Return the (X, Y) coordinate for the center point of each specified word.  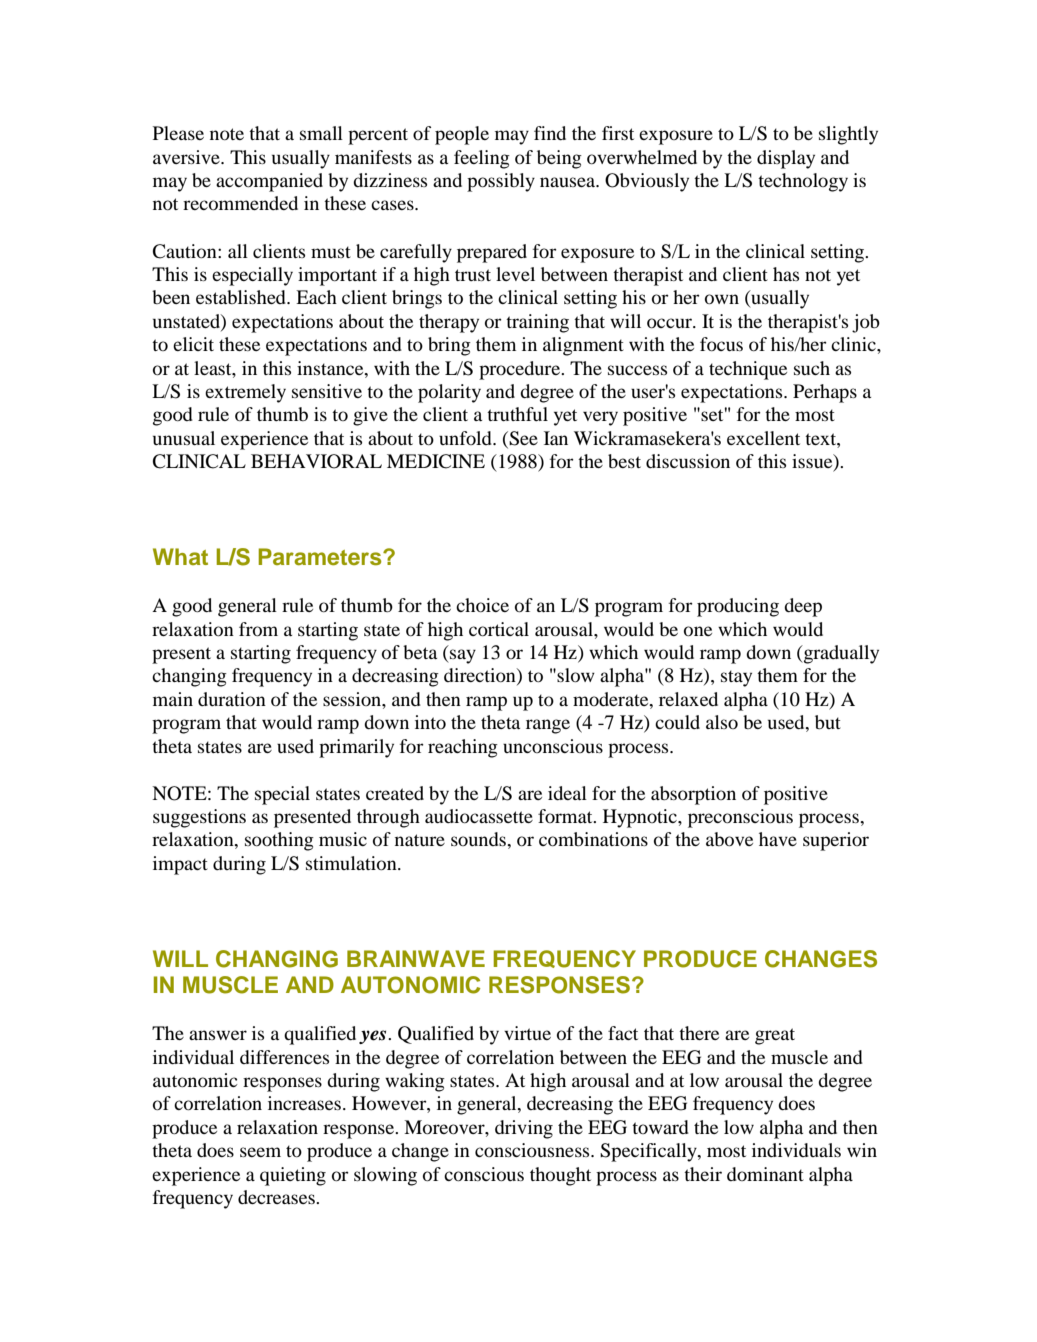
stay (736, 678)
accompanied (269, 182)
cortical (499, 629)
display (786, 159)
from (258, 629)
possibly (501, 182)
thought (560, 1176)
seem (260, 1152)
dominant (765, 1174)
